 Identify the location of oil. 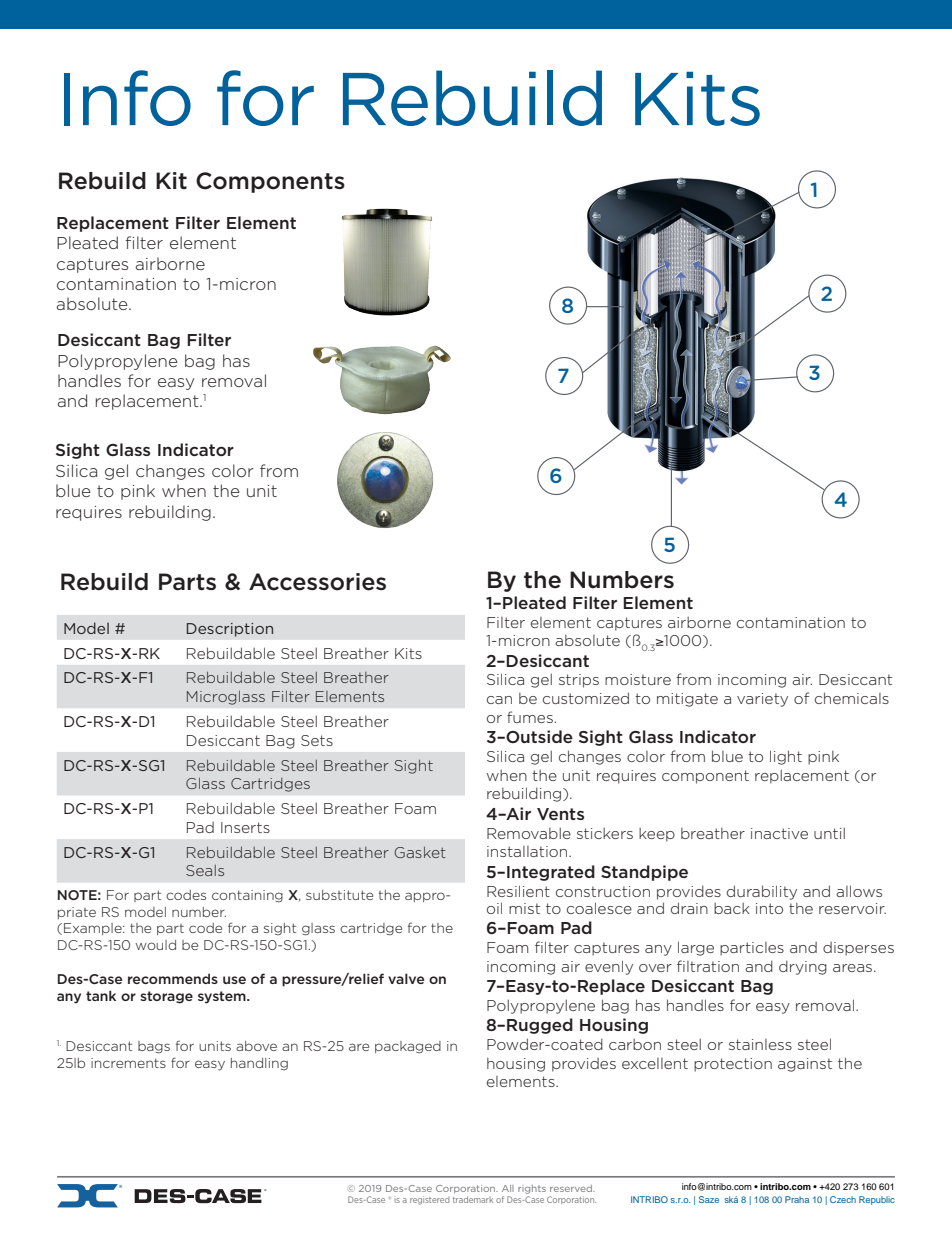
(494, 908).
